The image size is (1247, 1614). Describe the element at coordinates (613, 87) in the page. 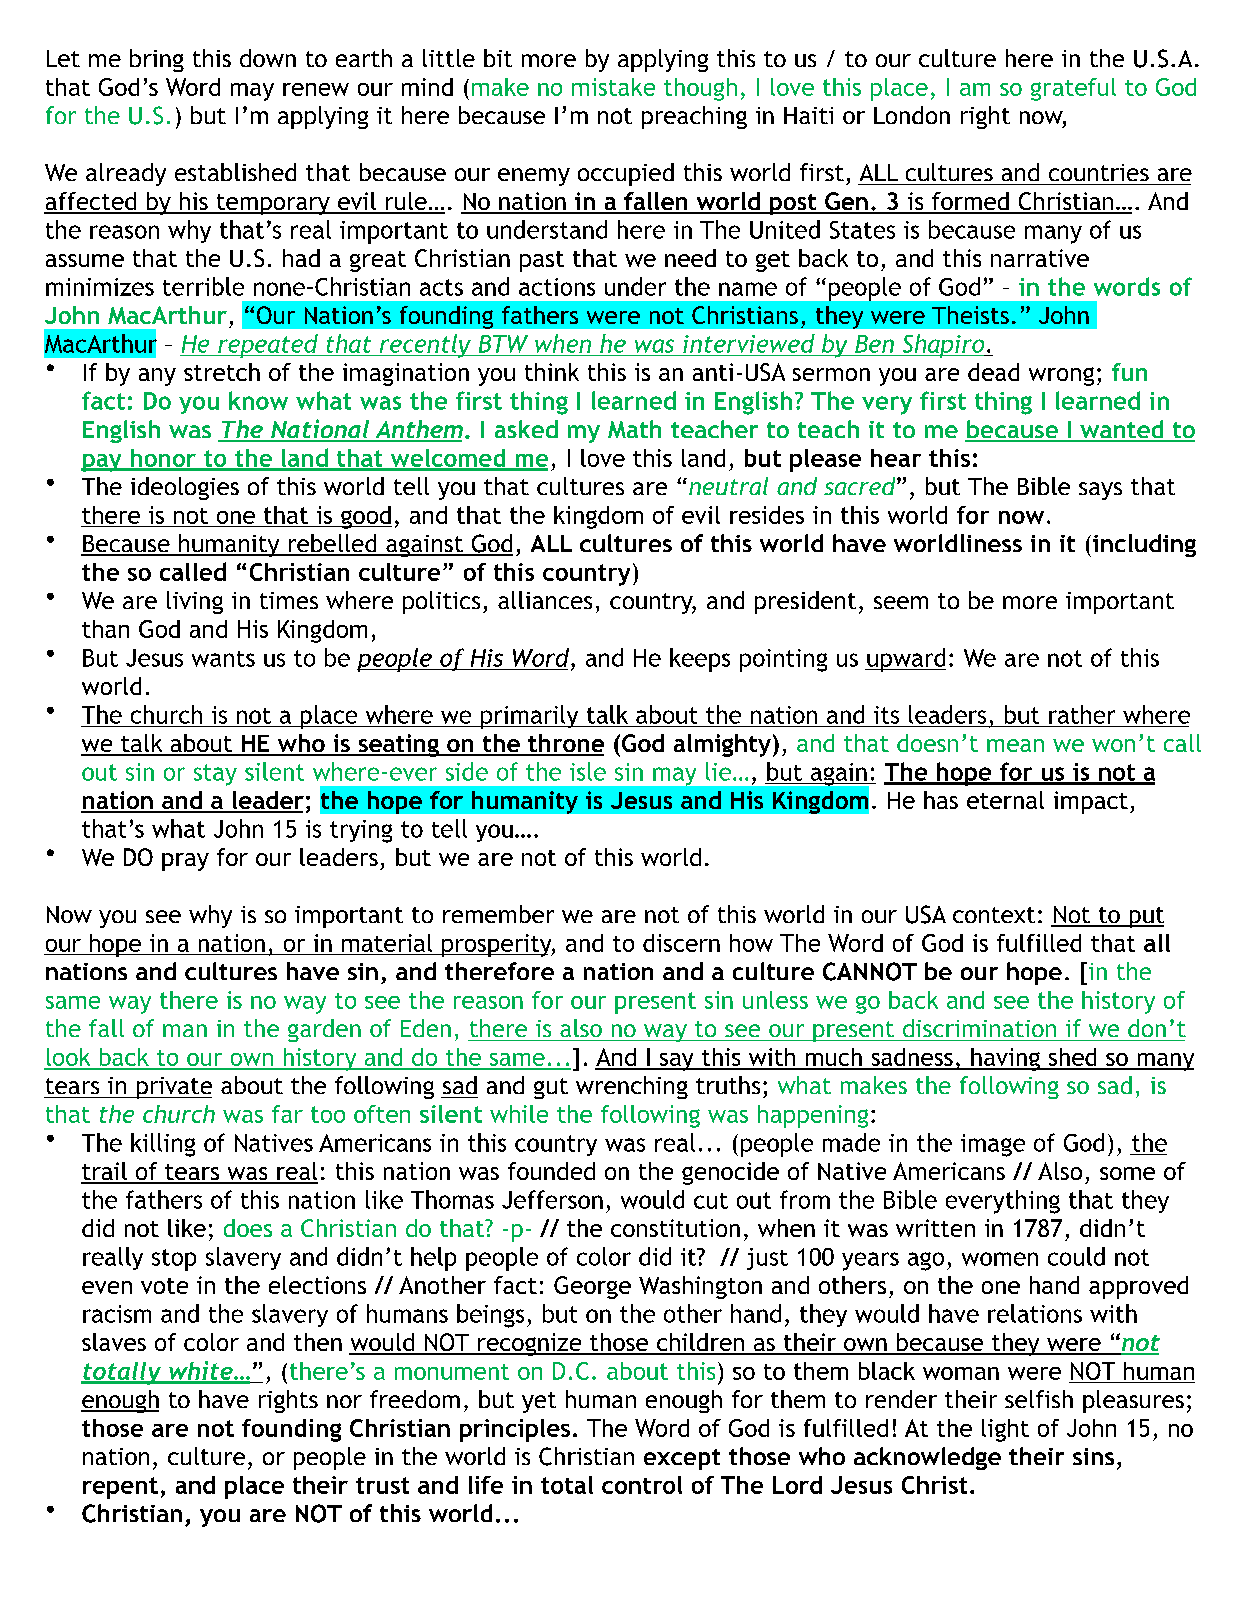

I see `mistake` at that location.
